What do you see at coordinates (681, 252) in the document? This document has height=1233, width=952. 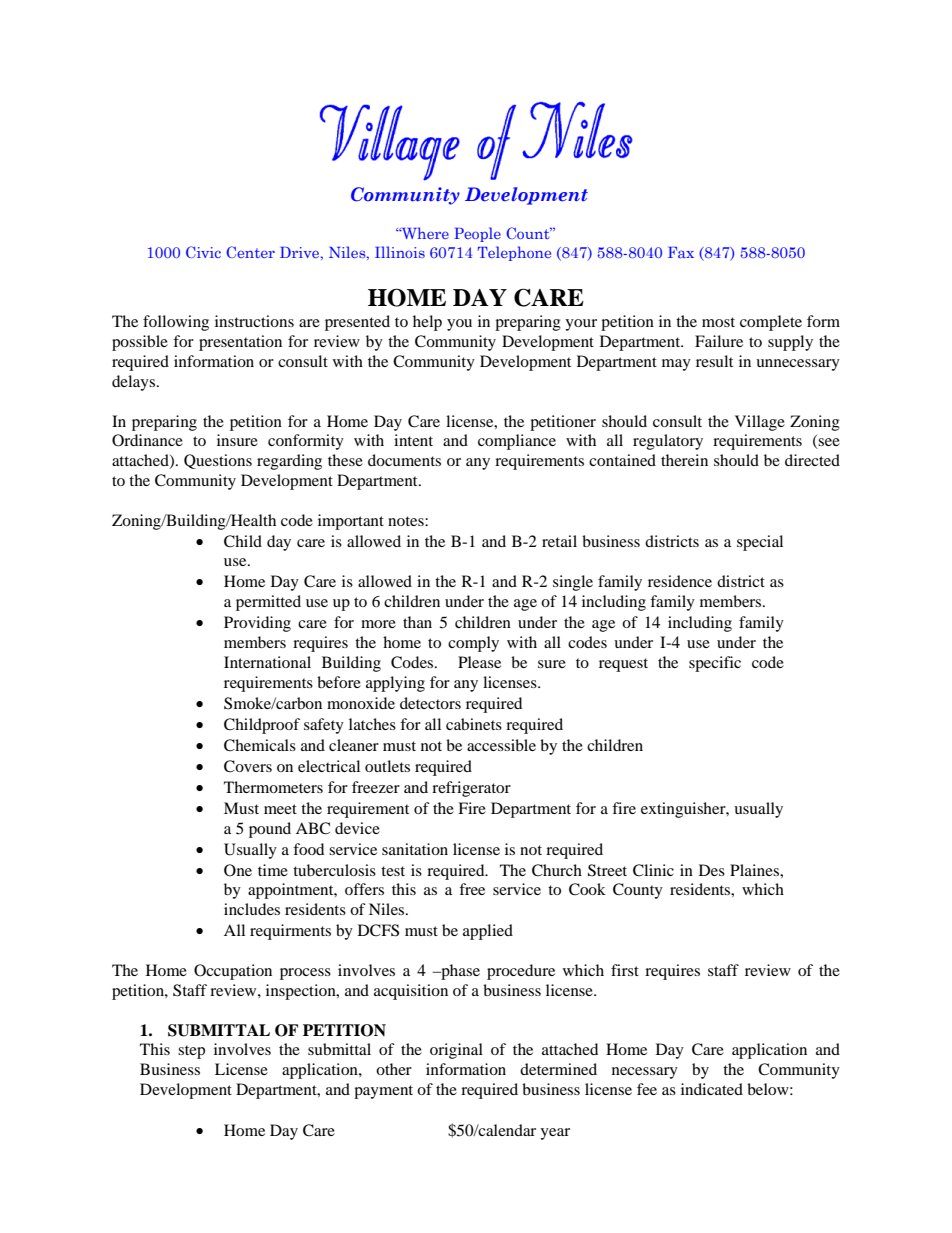 I see `Fax` at bounding box center [681, 252].
